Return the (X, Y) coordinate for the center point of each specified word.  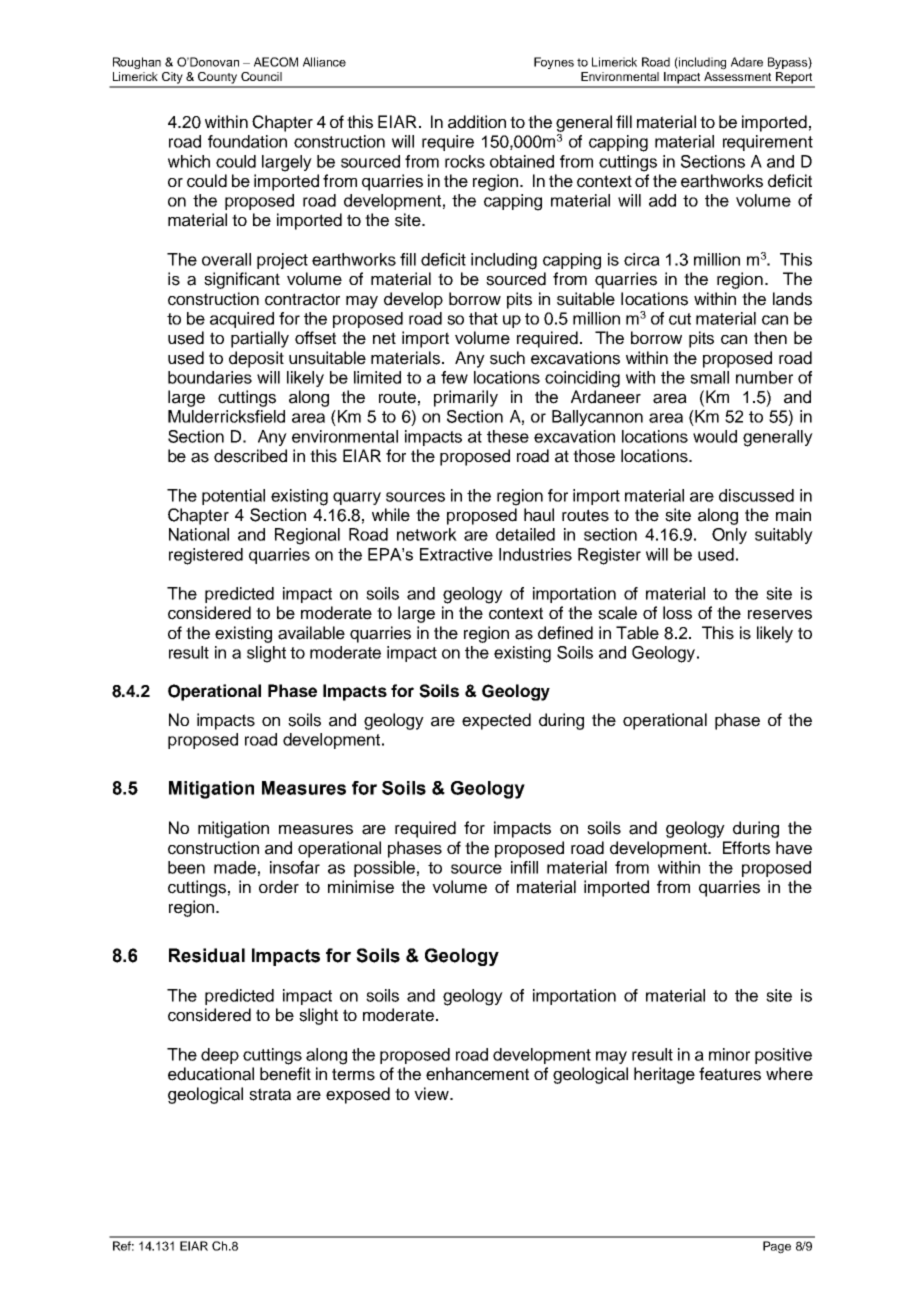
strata (270, 1094)
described (250, 456)
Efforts (746, 848)
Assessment (737, 76)
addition (477, 122)
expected (496, 721)
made (235, 867)
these (508, 436)
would (715, 436)
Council (261, 76)
